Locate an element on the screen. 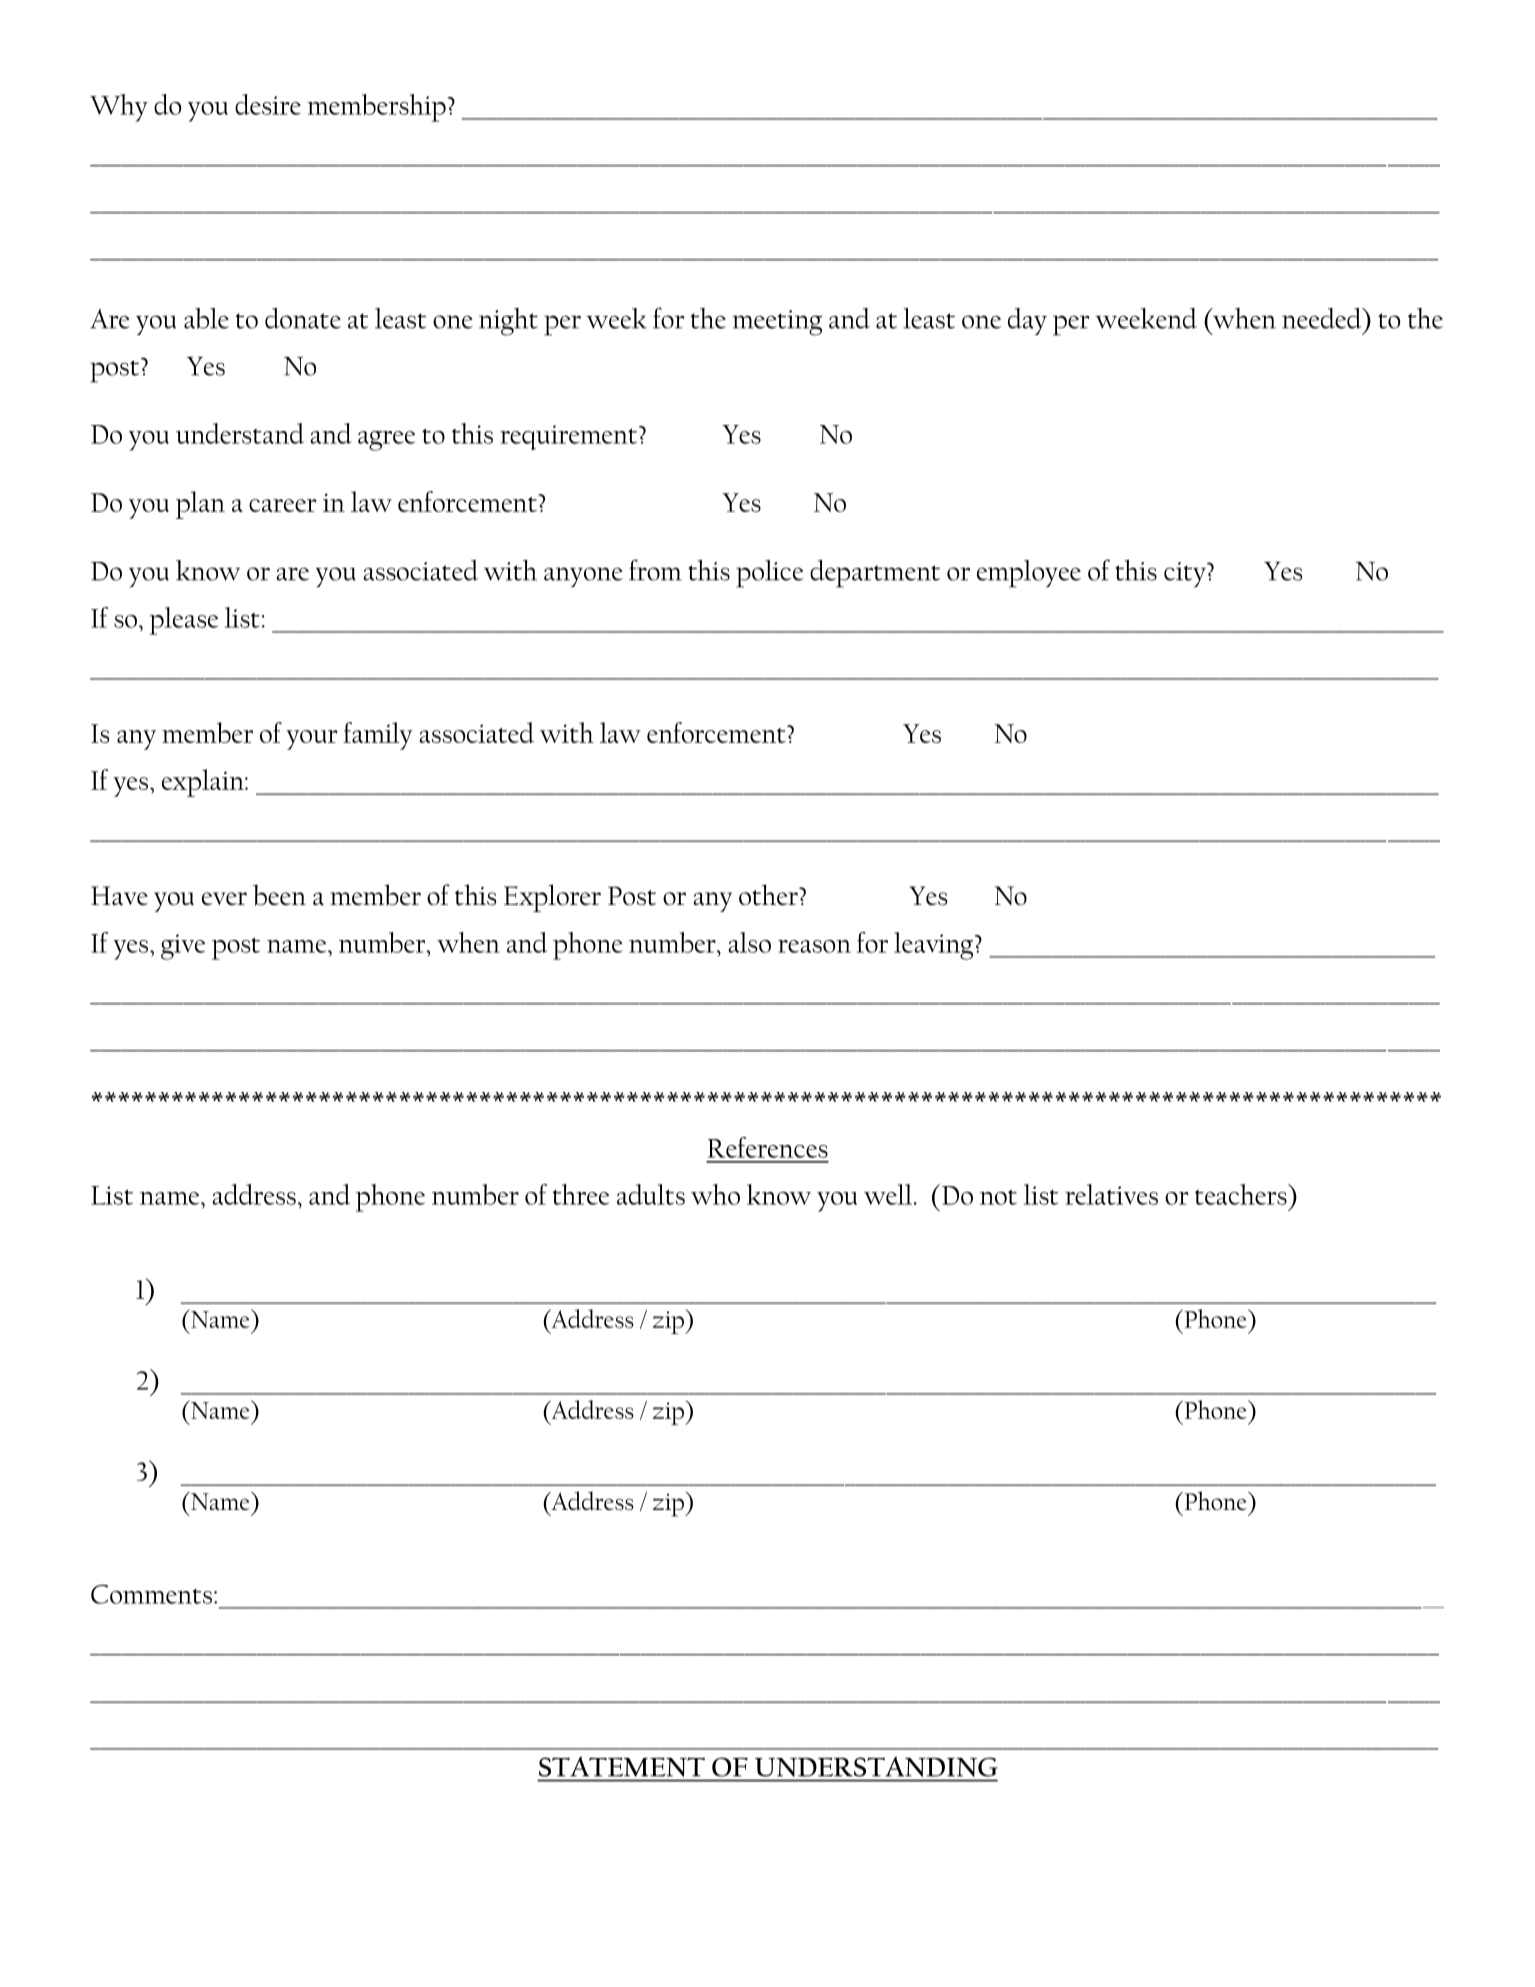 This screenshot has width=1535, height=1987. leaving is located at coordinates (935, 946).
